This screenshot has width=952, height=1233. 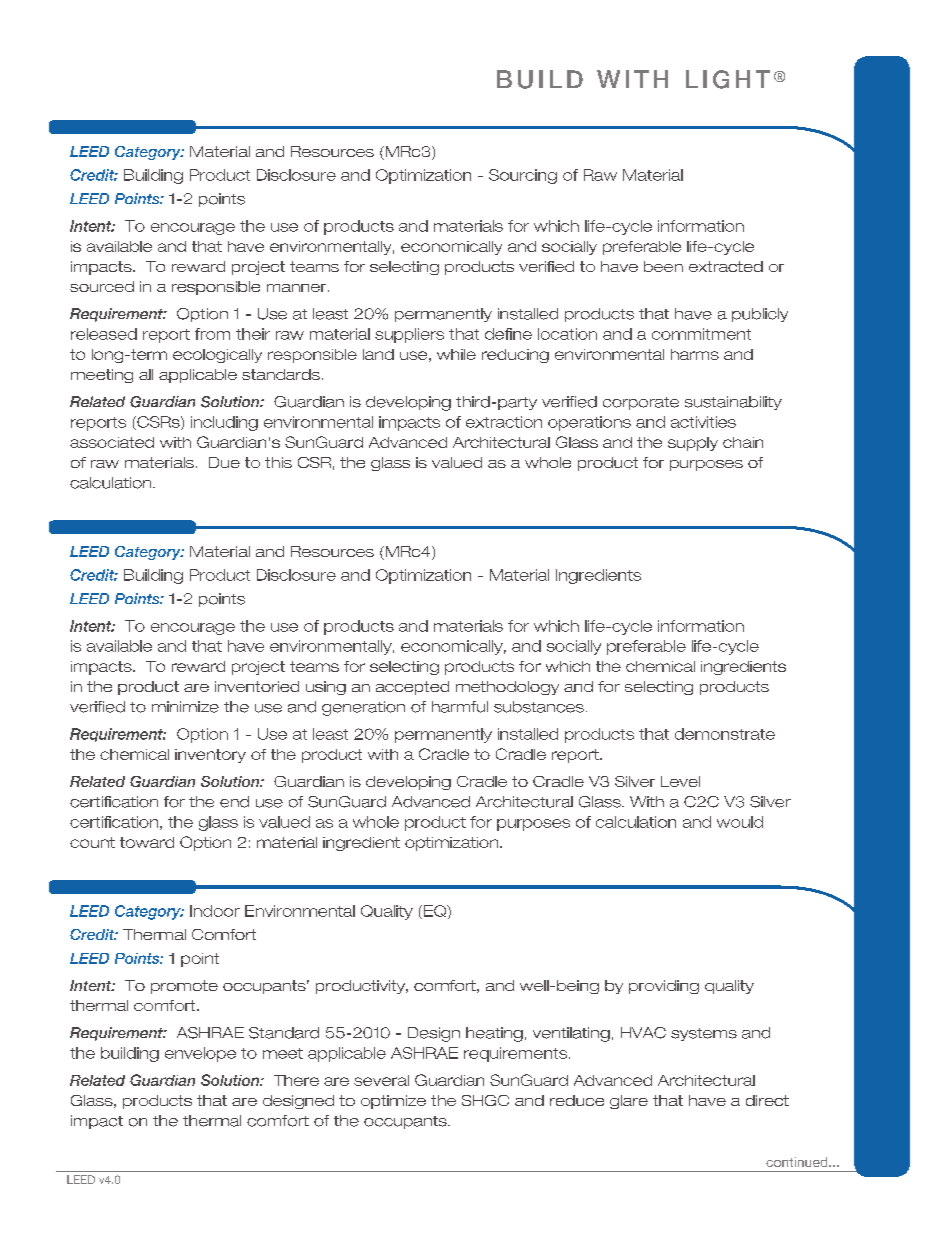 I want to click on extraction, so click(x=504, y=422).
